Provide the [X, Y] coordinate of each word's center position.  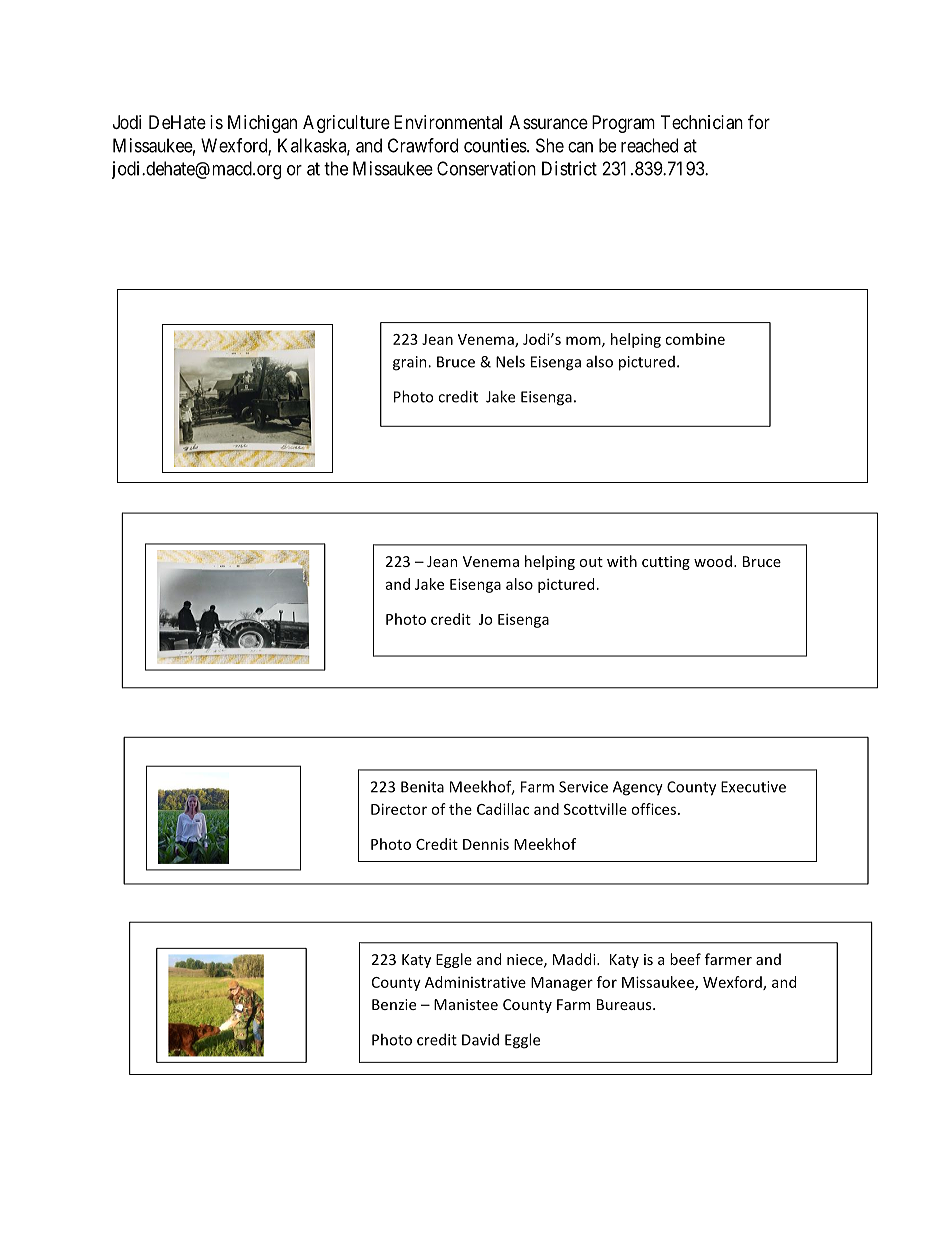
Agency [638, 788]
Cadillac [503, 809]
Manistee [466, 1004]
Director [399, 809]
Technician [702, 122]
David [480, 1039]
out [591, 562]
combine [695, 339]
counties [495, 145]
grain [411, 363]
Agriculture [346, 124]
